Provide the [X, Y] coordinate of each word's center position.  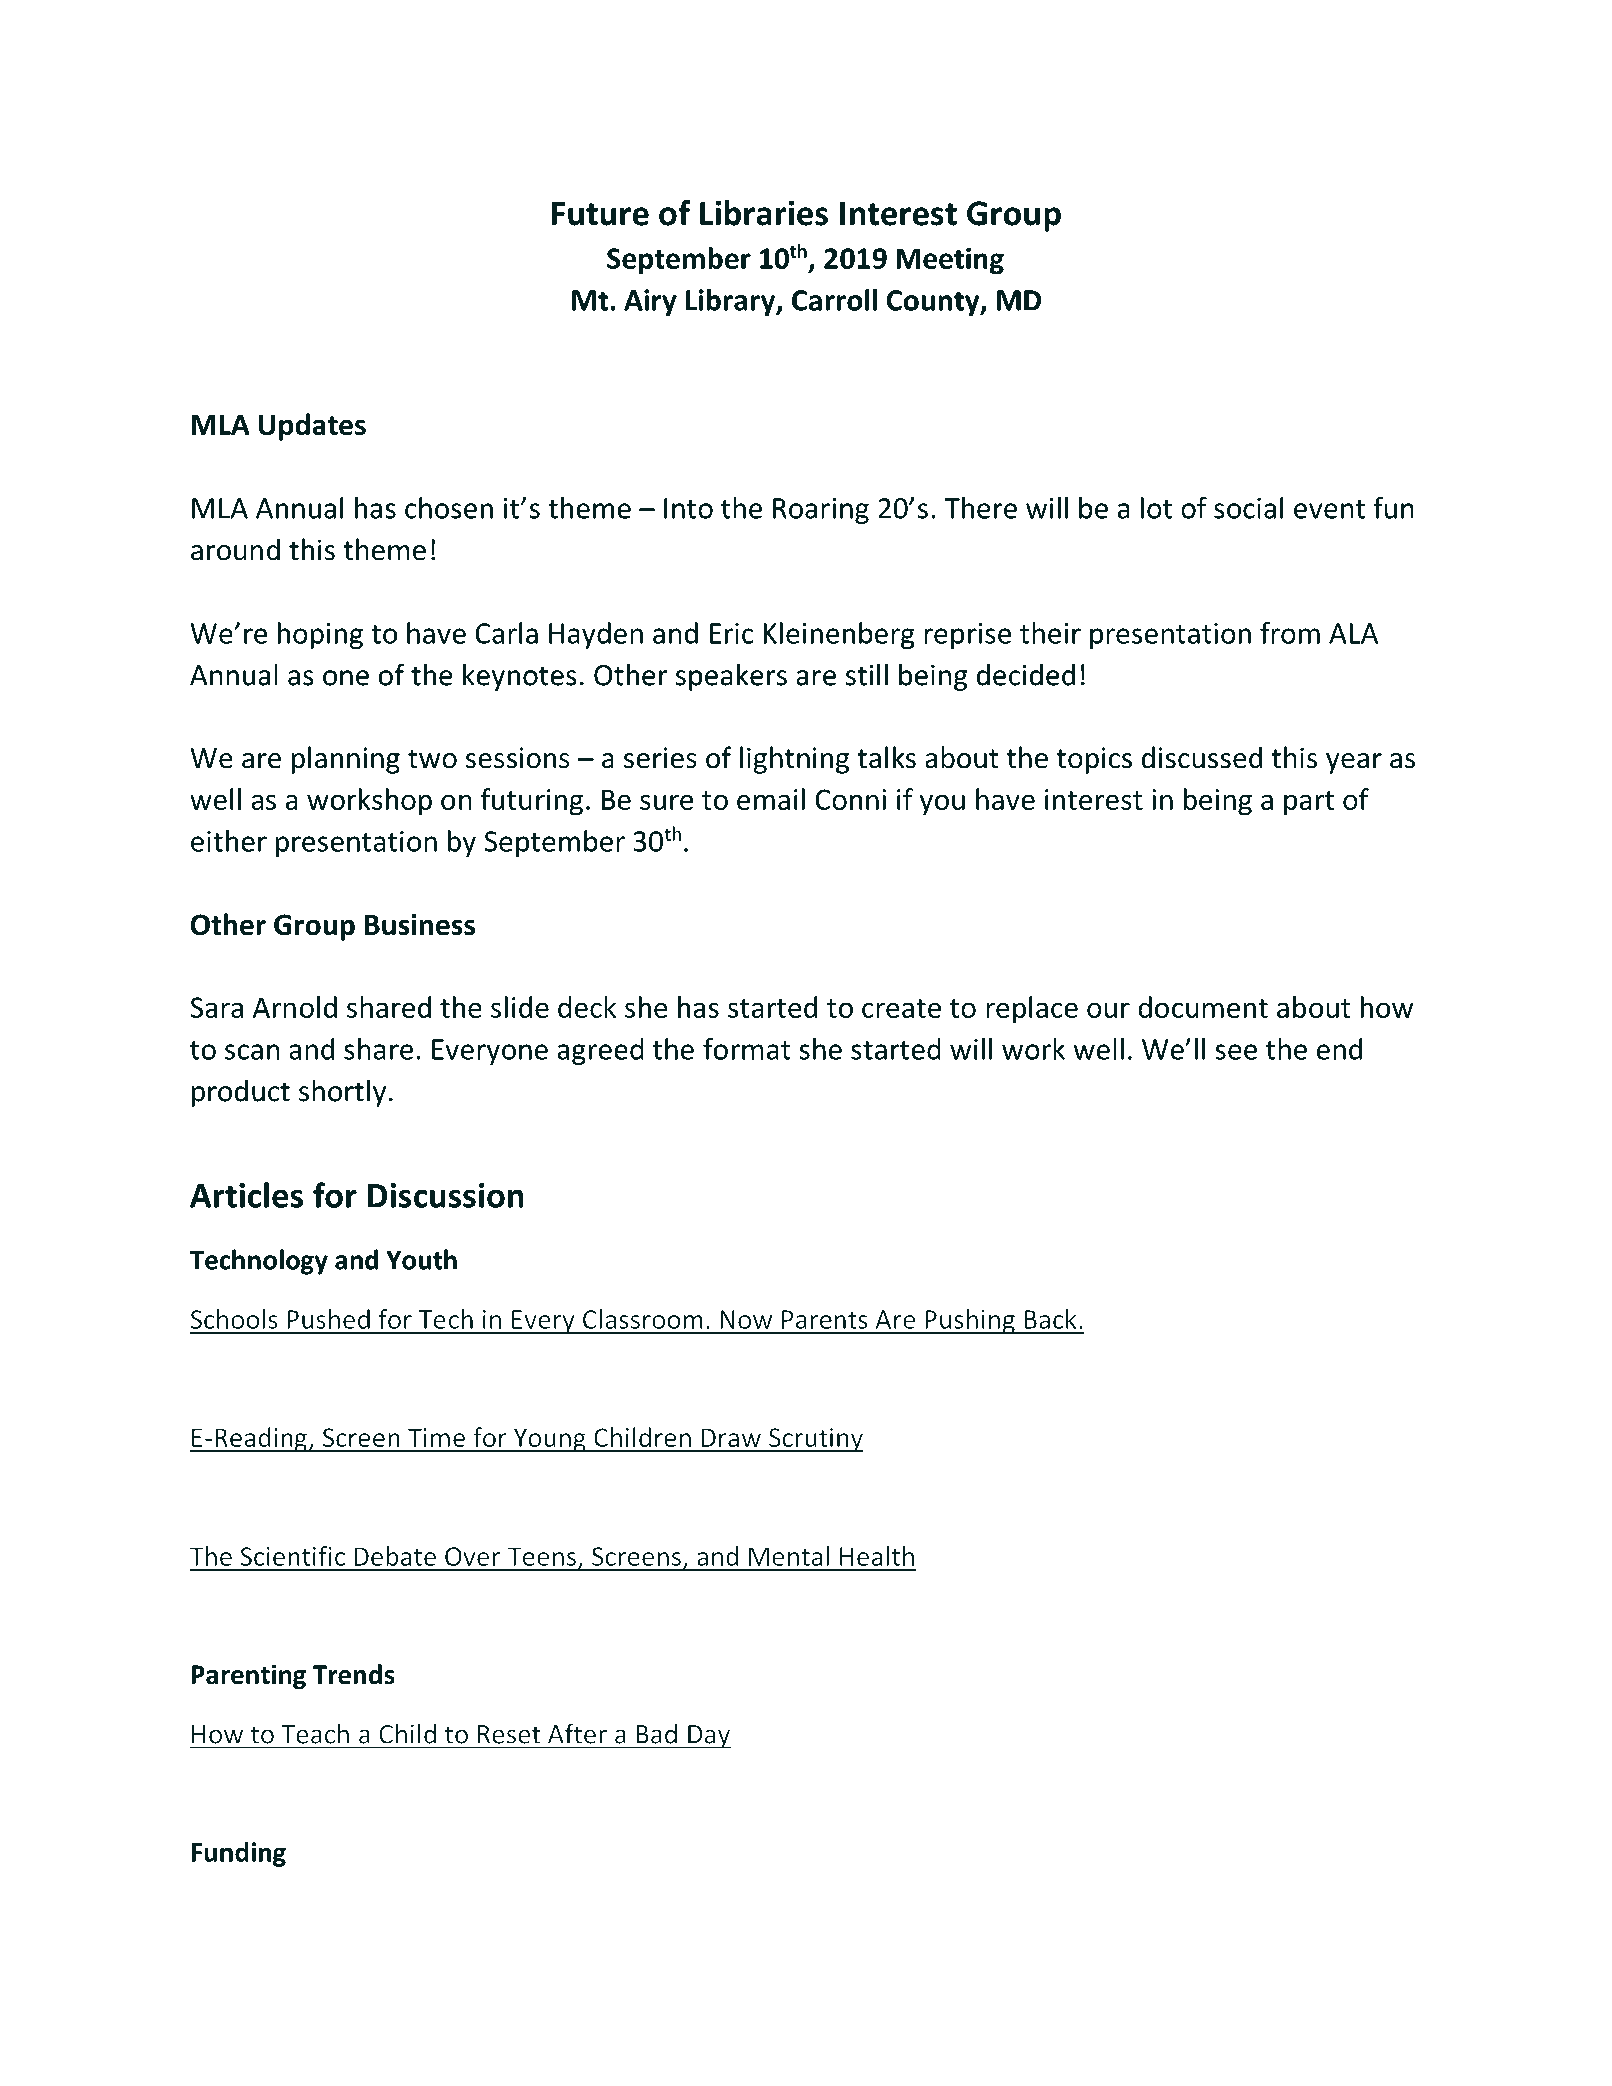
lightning [794, 760]
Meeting [950, 261]
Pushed [328, 1319]
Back [1050, 1319]
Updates [312, 427]
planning [346, 760]
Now [746, 1319]
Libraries [764, 213]
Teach [315, 1734]
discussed [1202, 757]
